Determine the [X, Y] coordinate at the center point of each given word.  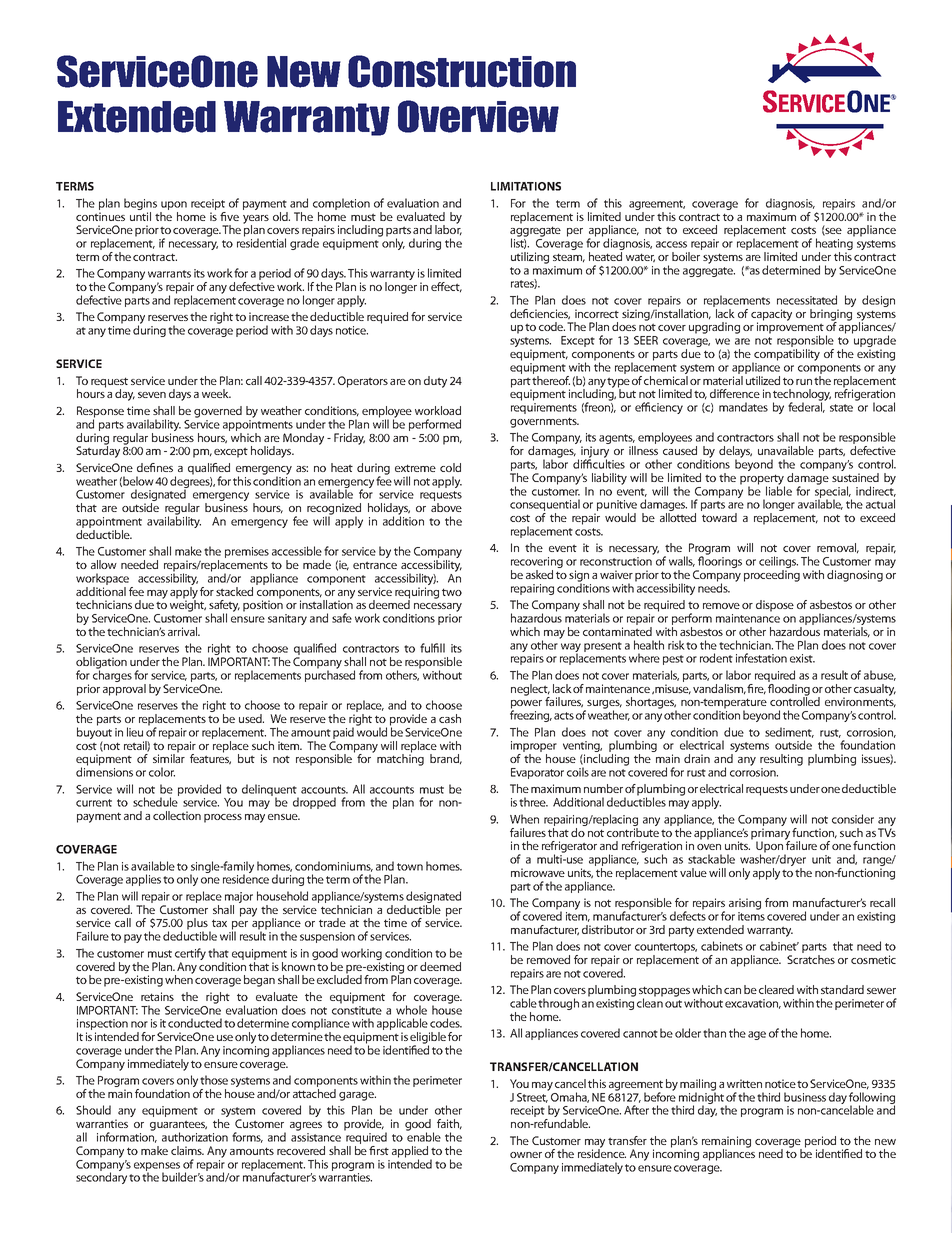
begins [140, 204]
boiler [686, 256]
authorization [195, 1137]
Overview [478, 116]
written [744, 1083]
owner [526, 1155]
